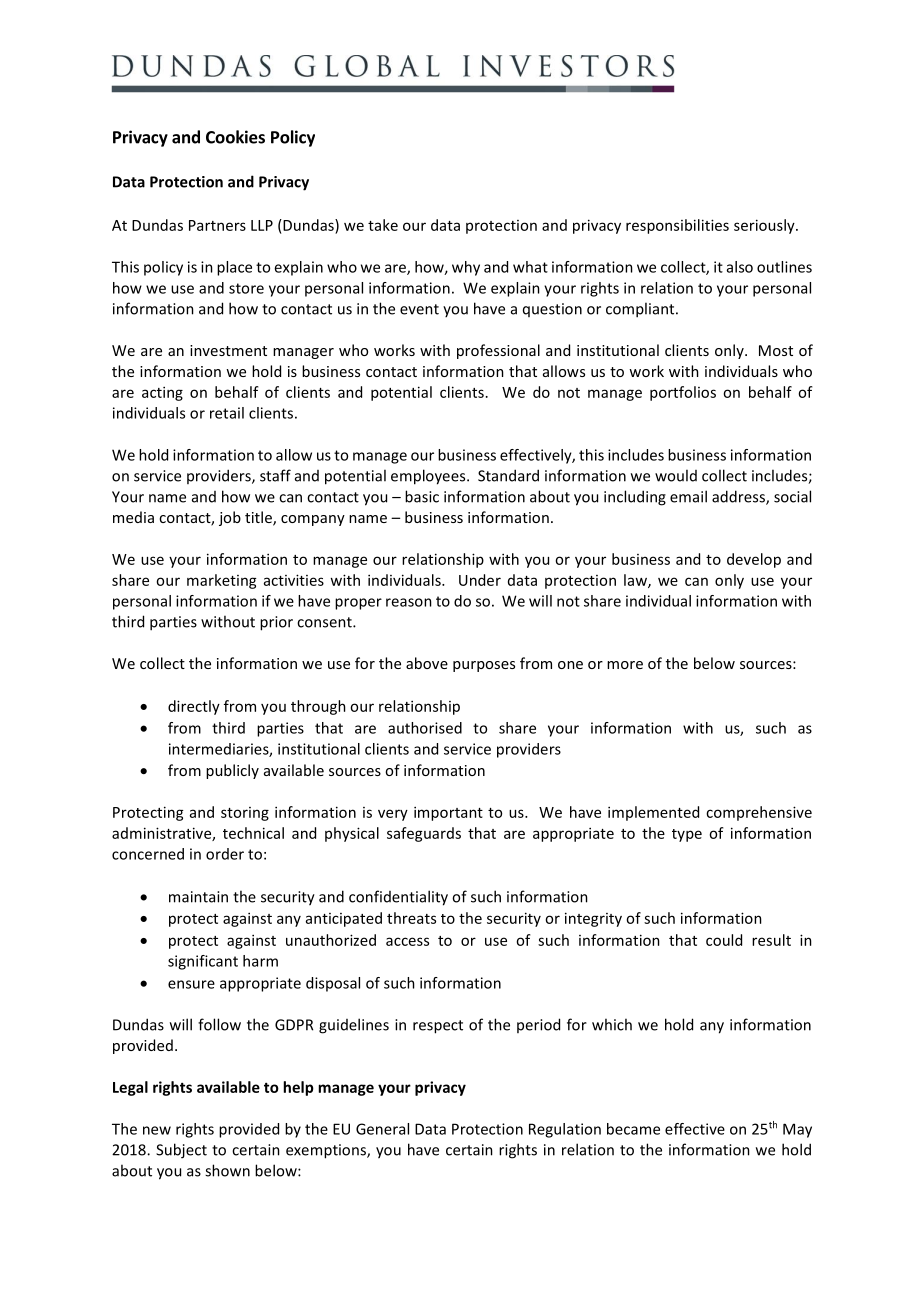 This image has width=924, height=1308. I want to click on comprehensive, so click(759, 813).
